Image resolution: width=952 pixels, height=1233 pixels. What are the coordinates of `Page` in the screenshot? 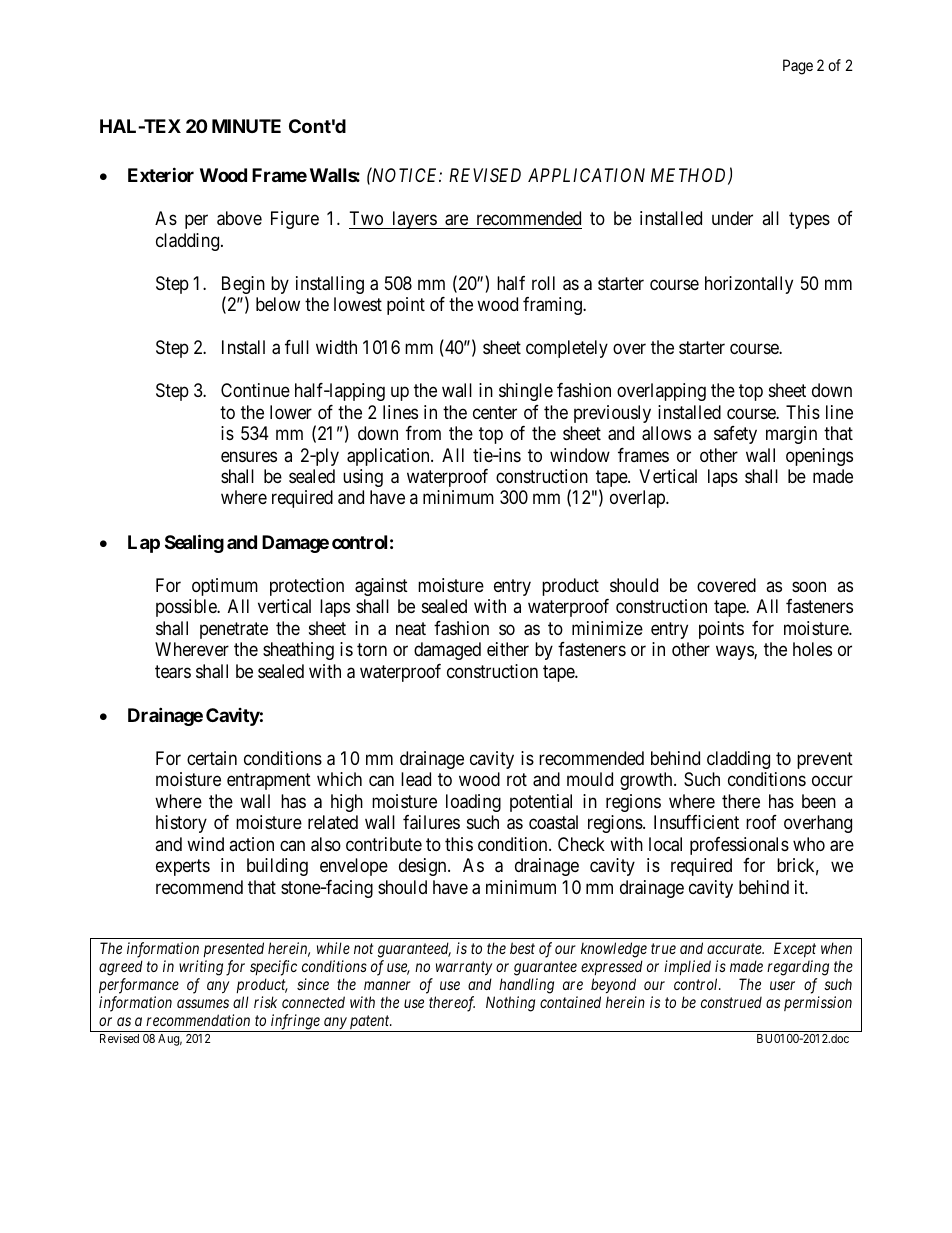 It's located at (798, 67).
